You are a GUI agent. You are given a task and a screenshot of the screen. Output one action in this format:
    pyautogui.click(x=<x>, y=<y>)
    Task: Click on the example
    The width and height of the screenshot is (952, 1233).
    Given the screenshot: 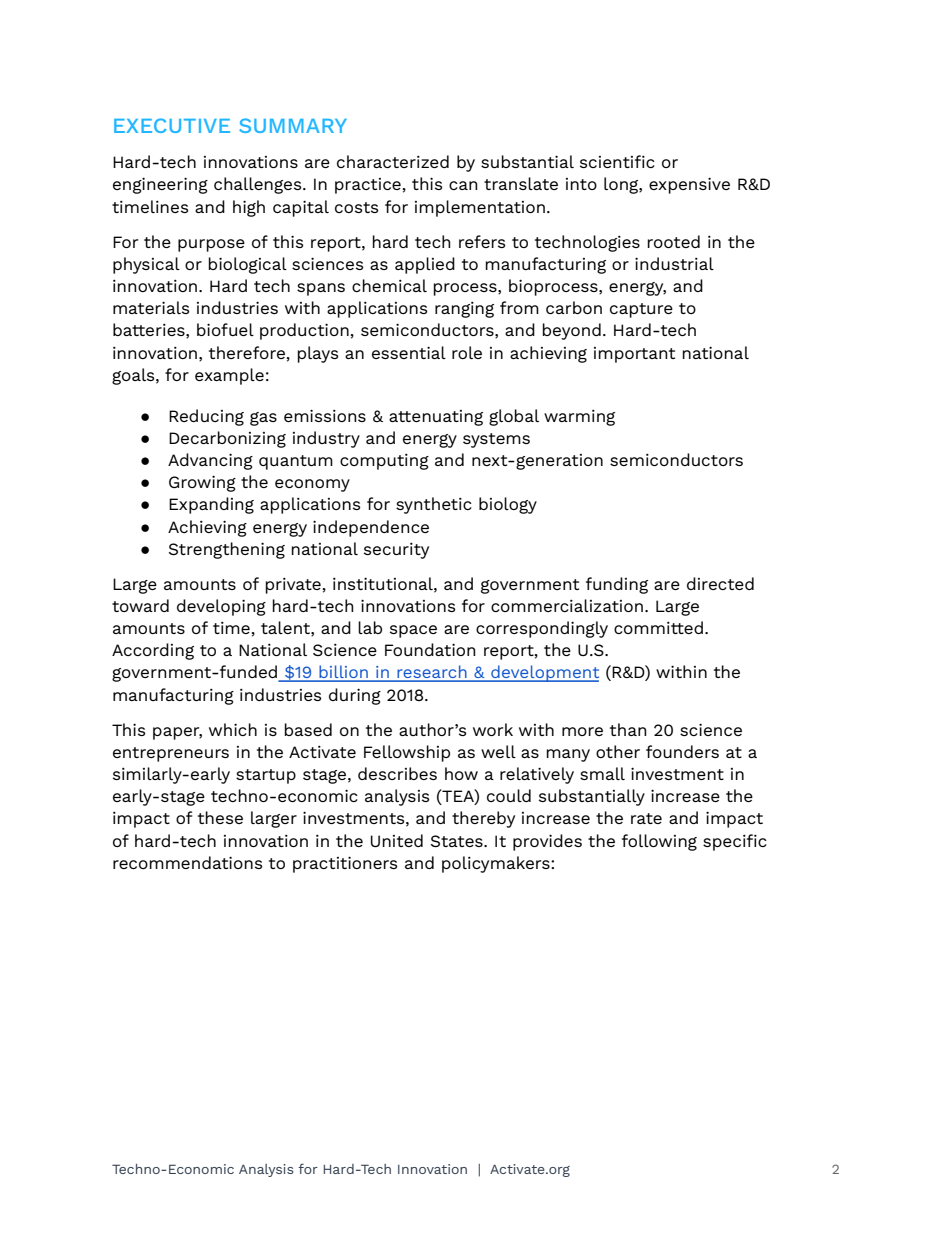 What is the action you would take?
    pyautogui.click(x=229, y=376)
